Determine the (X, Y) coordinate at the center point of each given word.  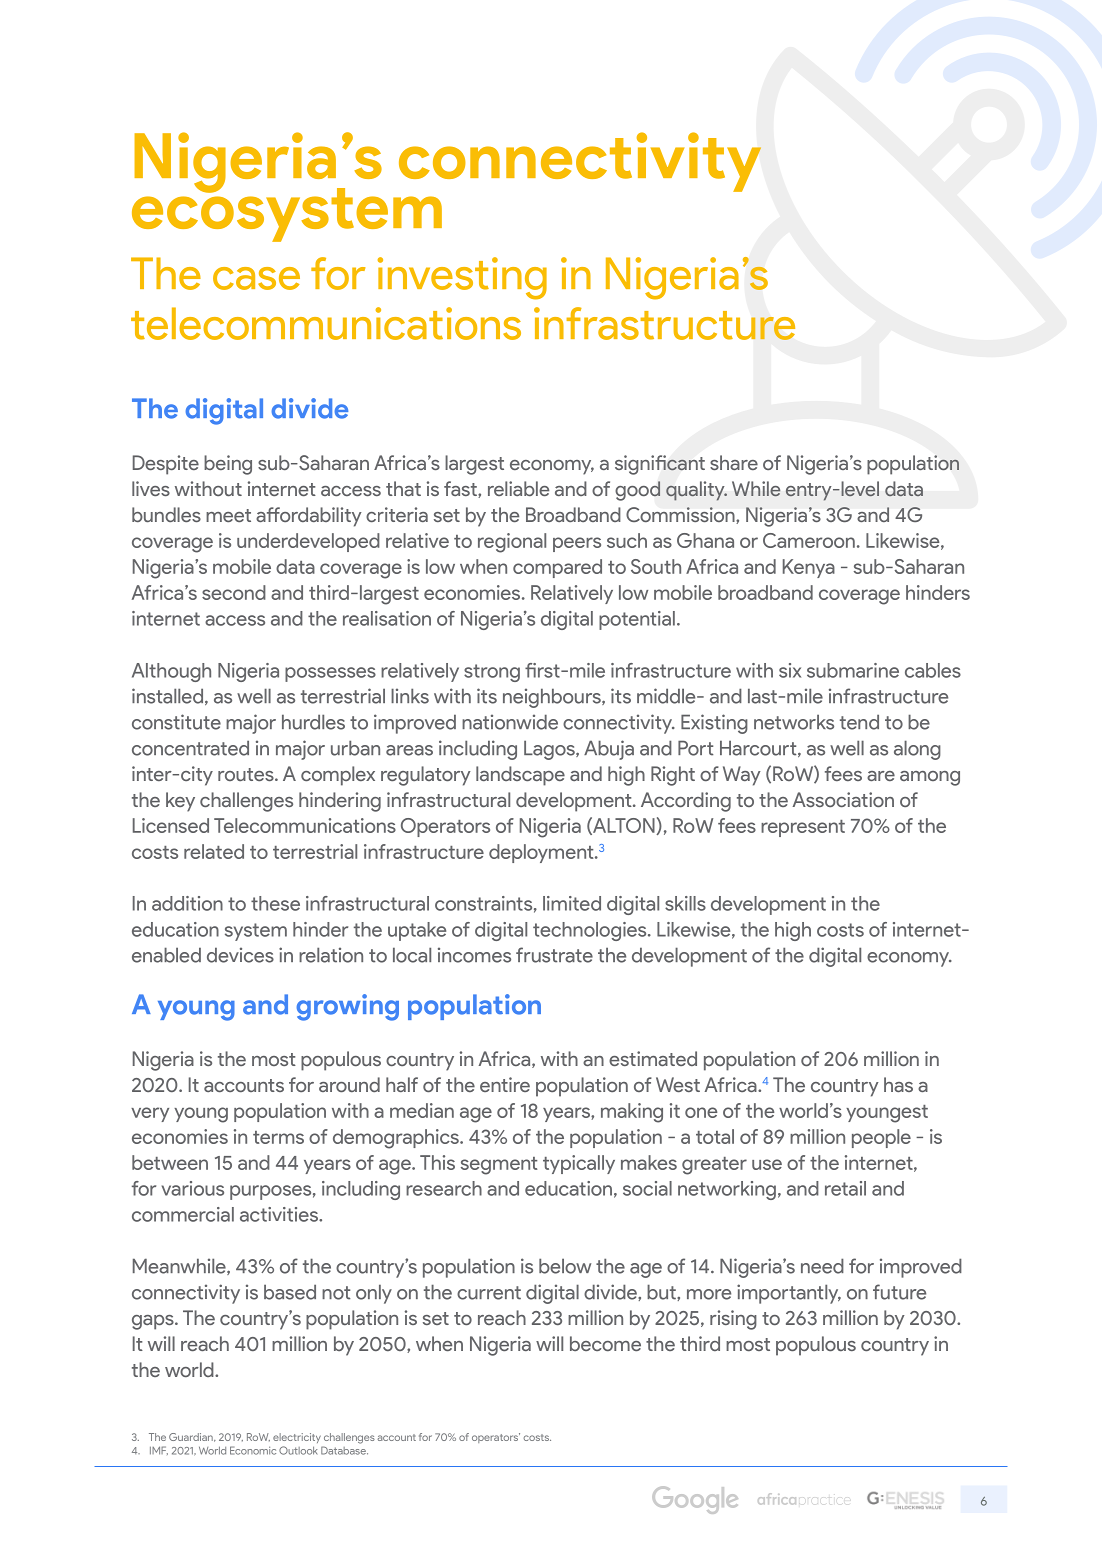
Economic (253, 1450)
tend (859, 722)
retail (845, 1188)
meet (228, 515)
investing (462, 278)
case (256, 278)
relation (331, 955)
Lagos (550, 750)
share (734, 462)
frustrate (554, 955)
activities (280, 1214)
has (898, 1084)
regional (512, 543)
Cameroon (809, 540)
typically (579, 1164)
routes (247, 774)
